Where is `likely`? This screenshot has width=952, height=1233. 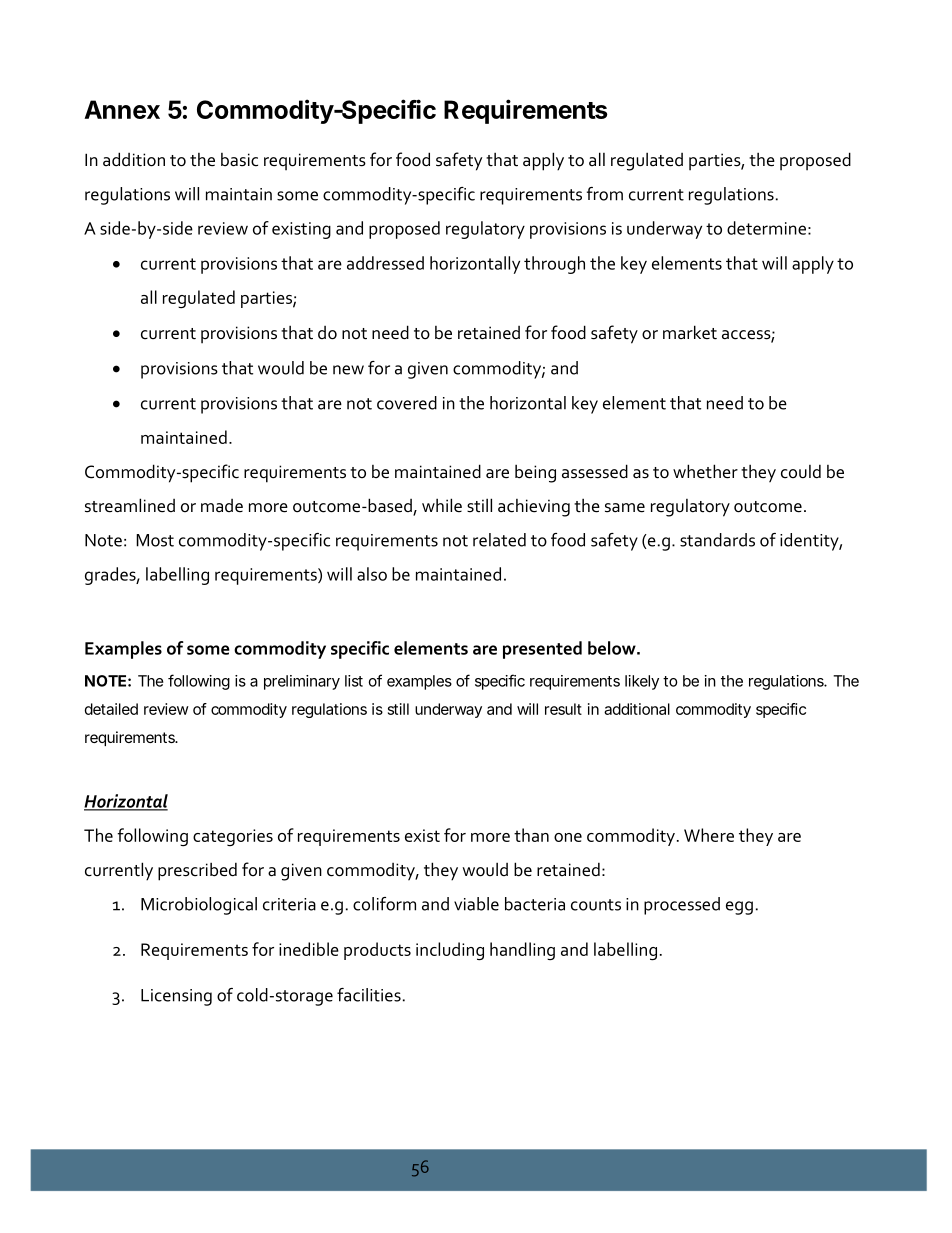 likely is located at coordinates (642, 682).
